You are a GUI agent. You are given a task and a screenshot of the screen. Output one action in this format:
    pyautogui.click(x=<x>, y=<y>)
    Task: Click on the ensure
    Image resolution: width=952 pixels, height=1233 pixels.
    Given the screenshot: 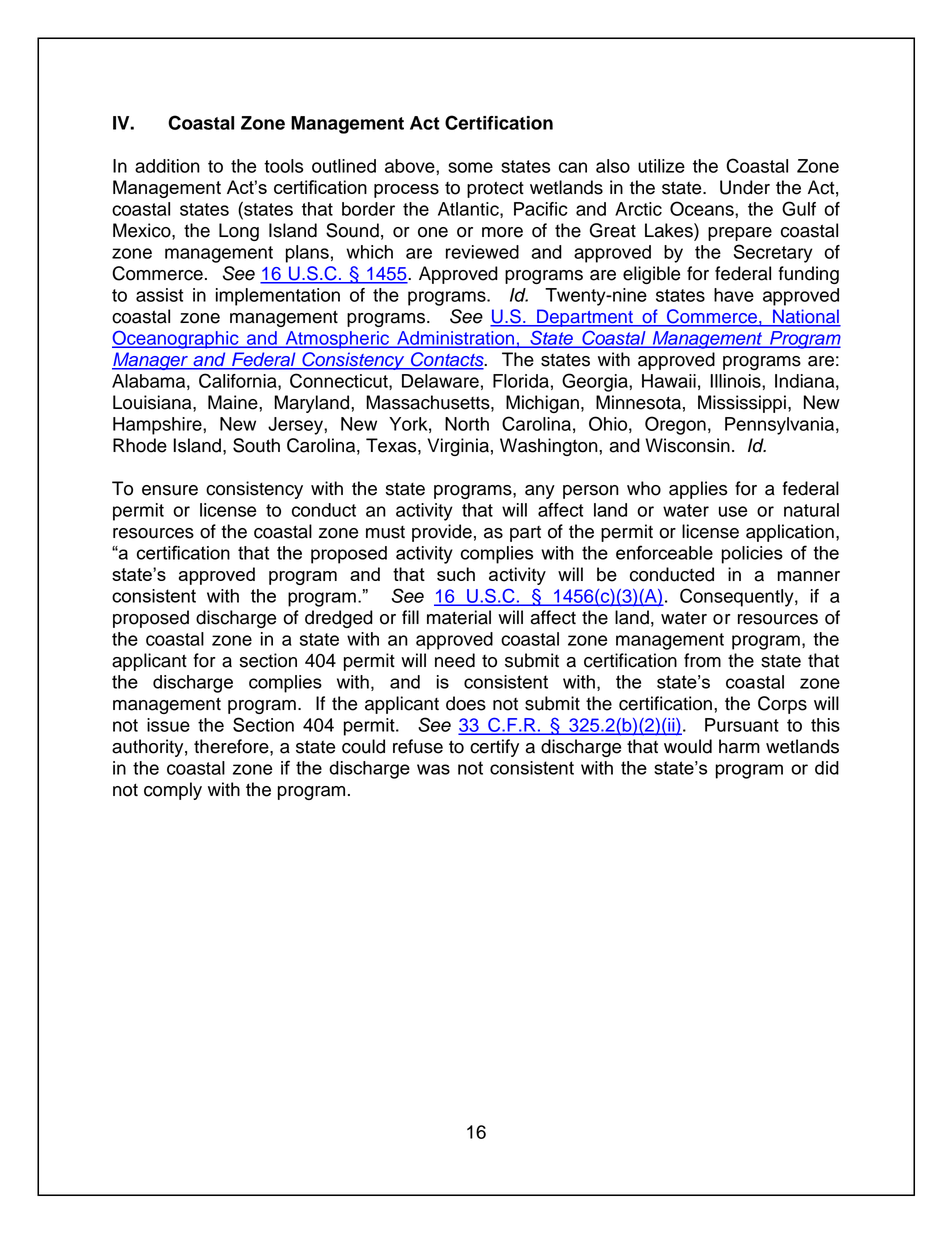 What is the action you would take?
    pyautogui.click(x=170, y=490)
